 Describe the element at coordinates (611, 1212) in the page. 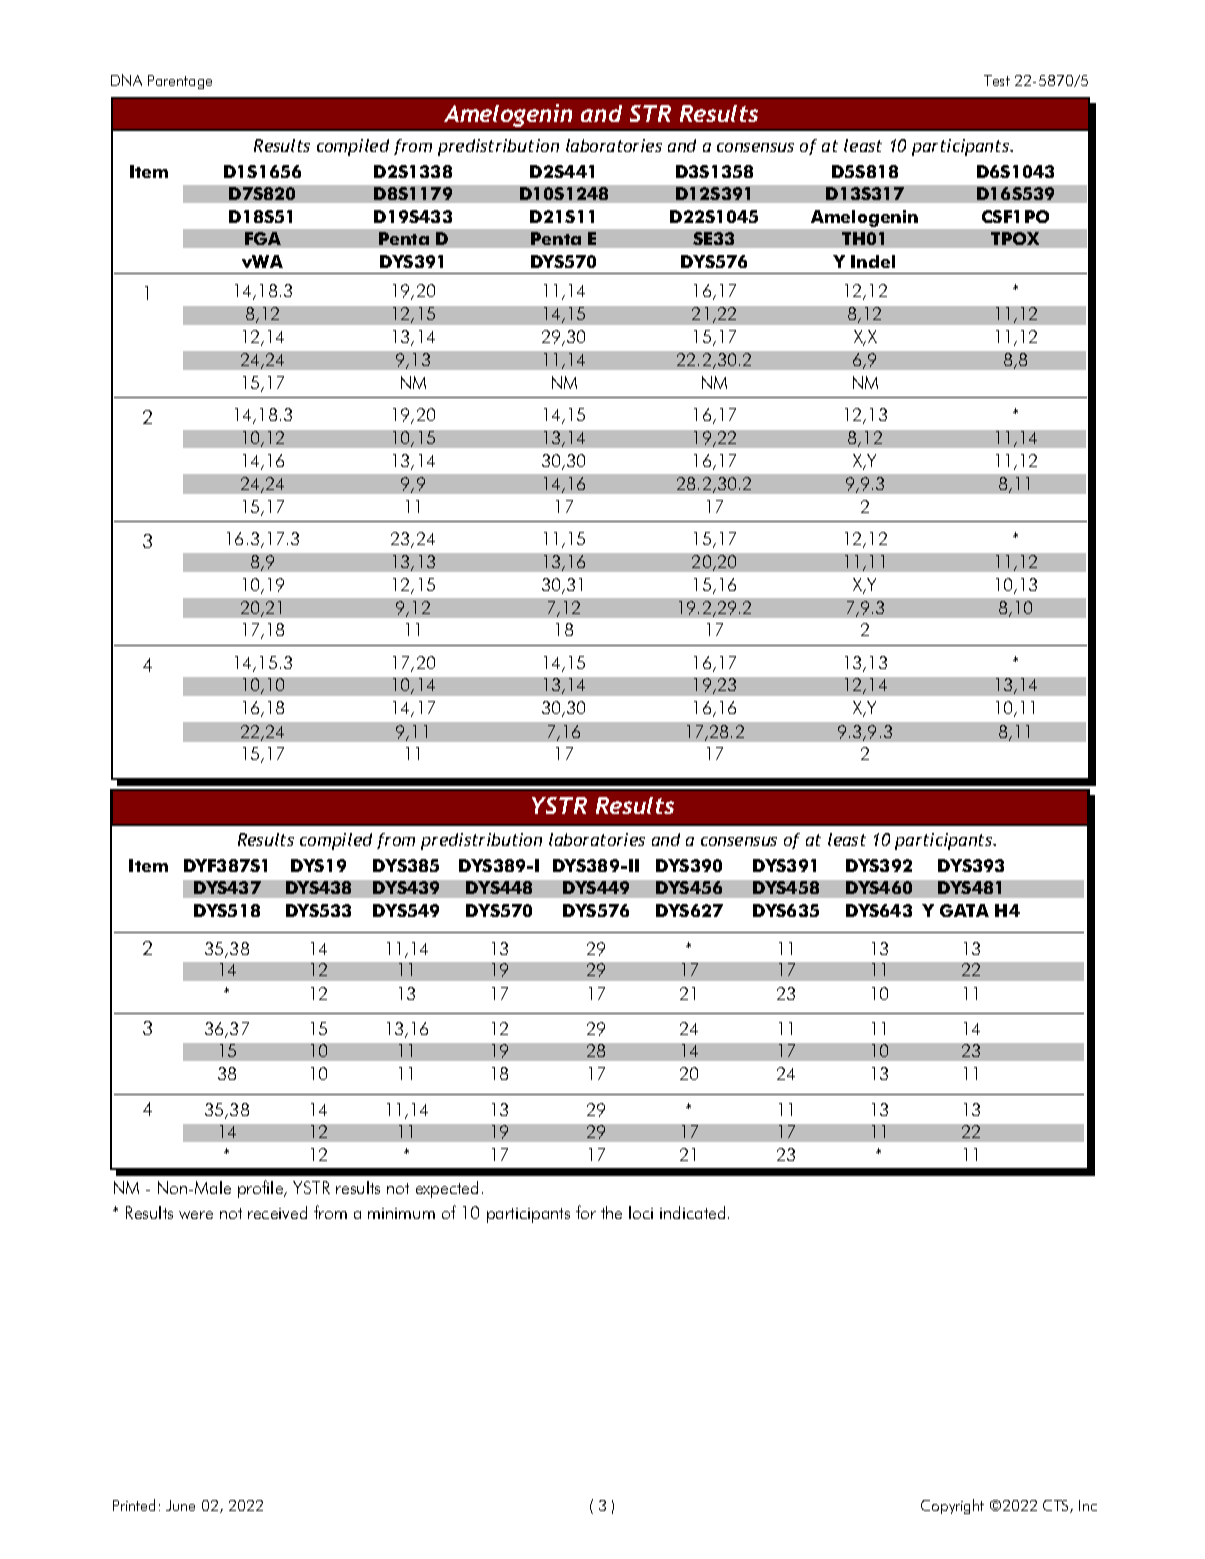

I see `the` at that location.
